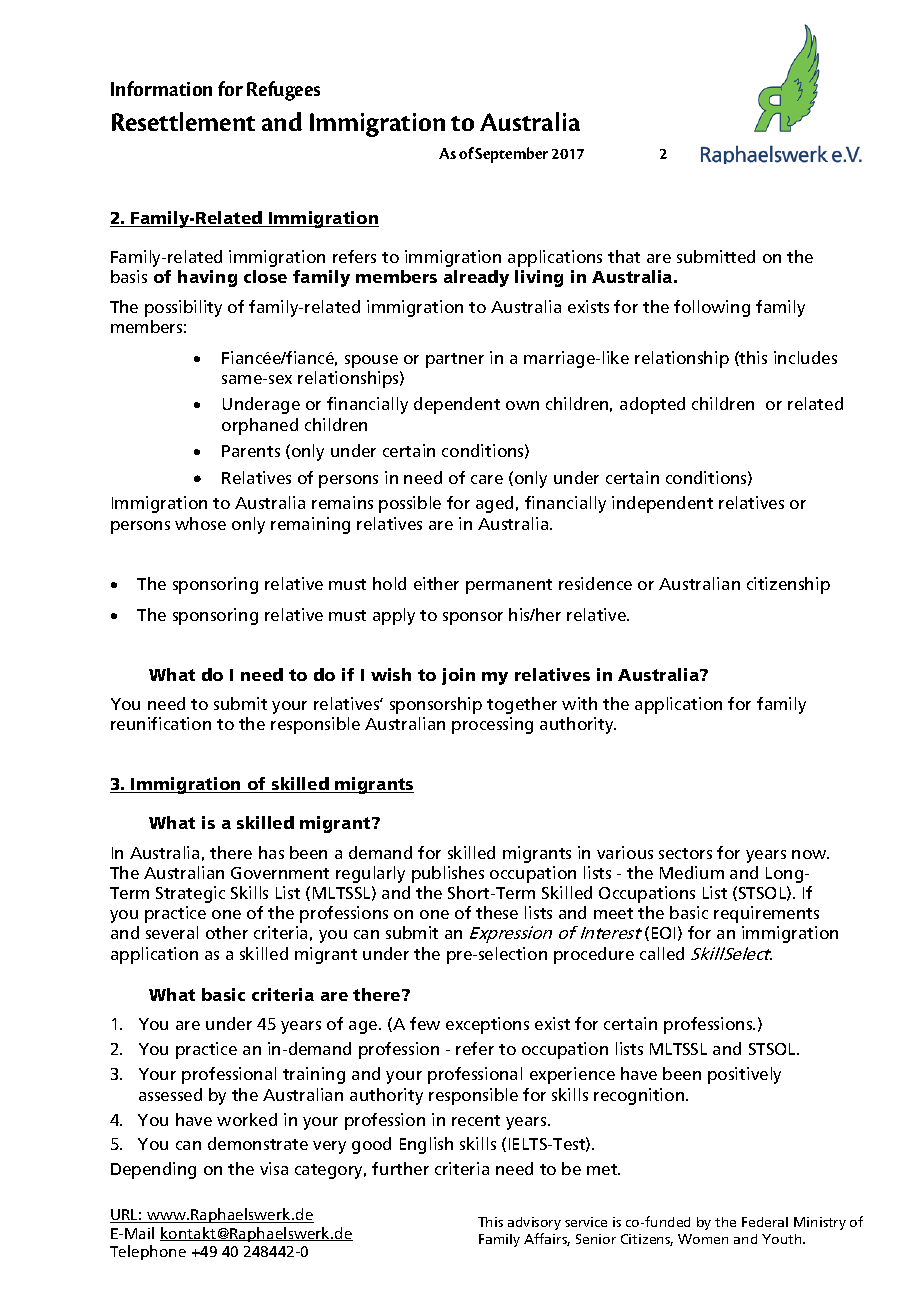 The width and height of the page is (924, 1308). I want to click on join, so click(458, 676).
